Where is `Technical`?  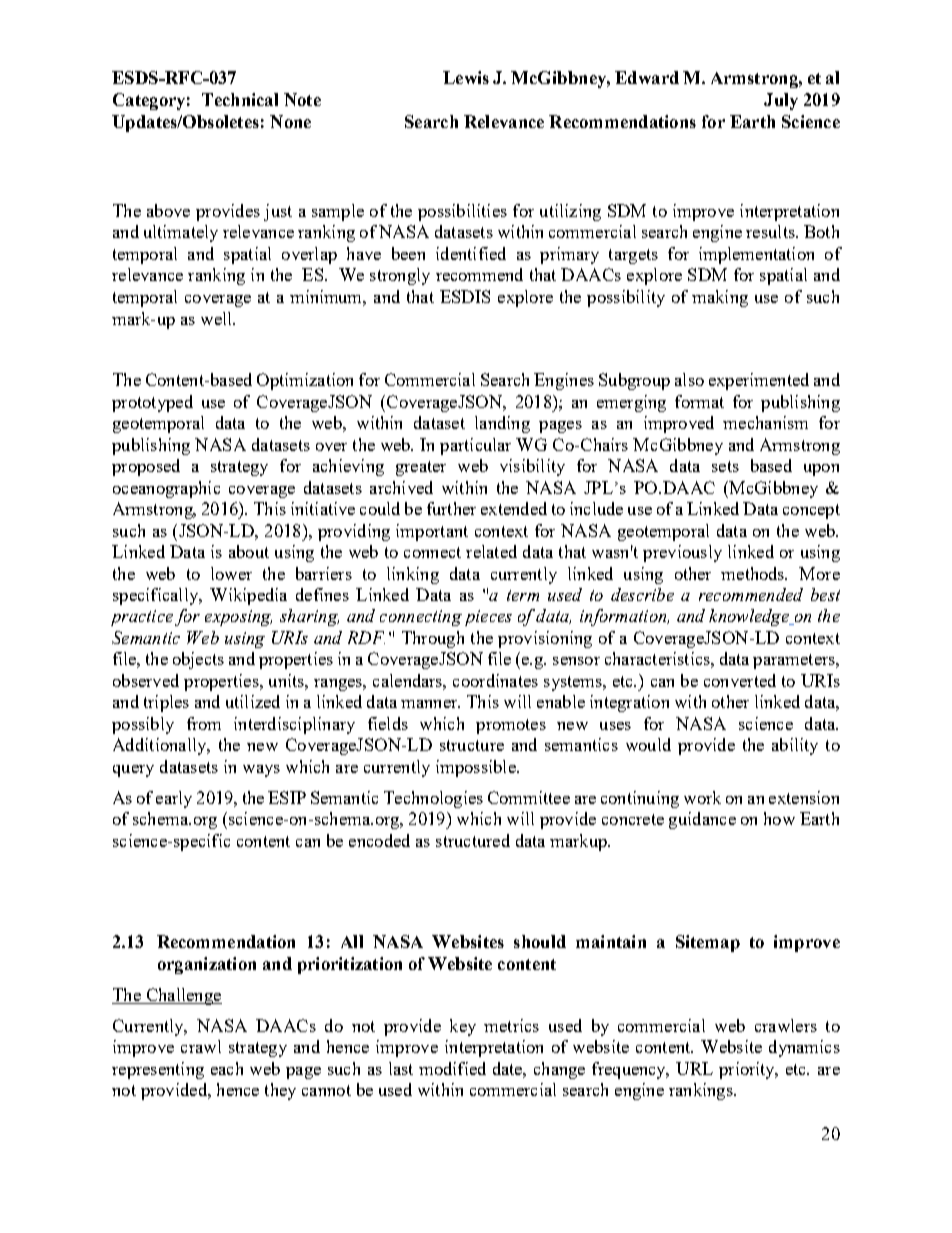
Technical is located at coordinates (240, 99).
